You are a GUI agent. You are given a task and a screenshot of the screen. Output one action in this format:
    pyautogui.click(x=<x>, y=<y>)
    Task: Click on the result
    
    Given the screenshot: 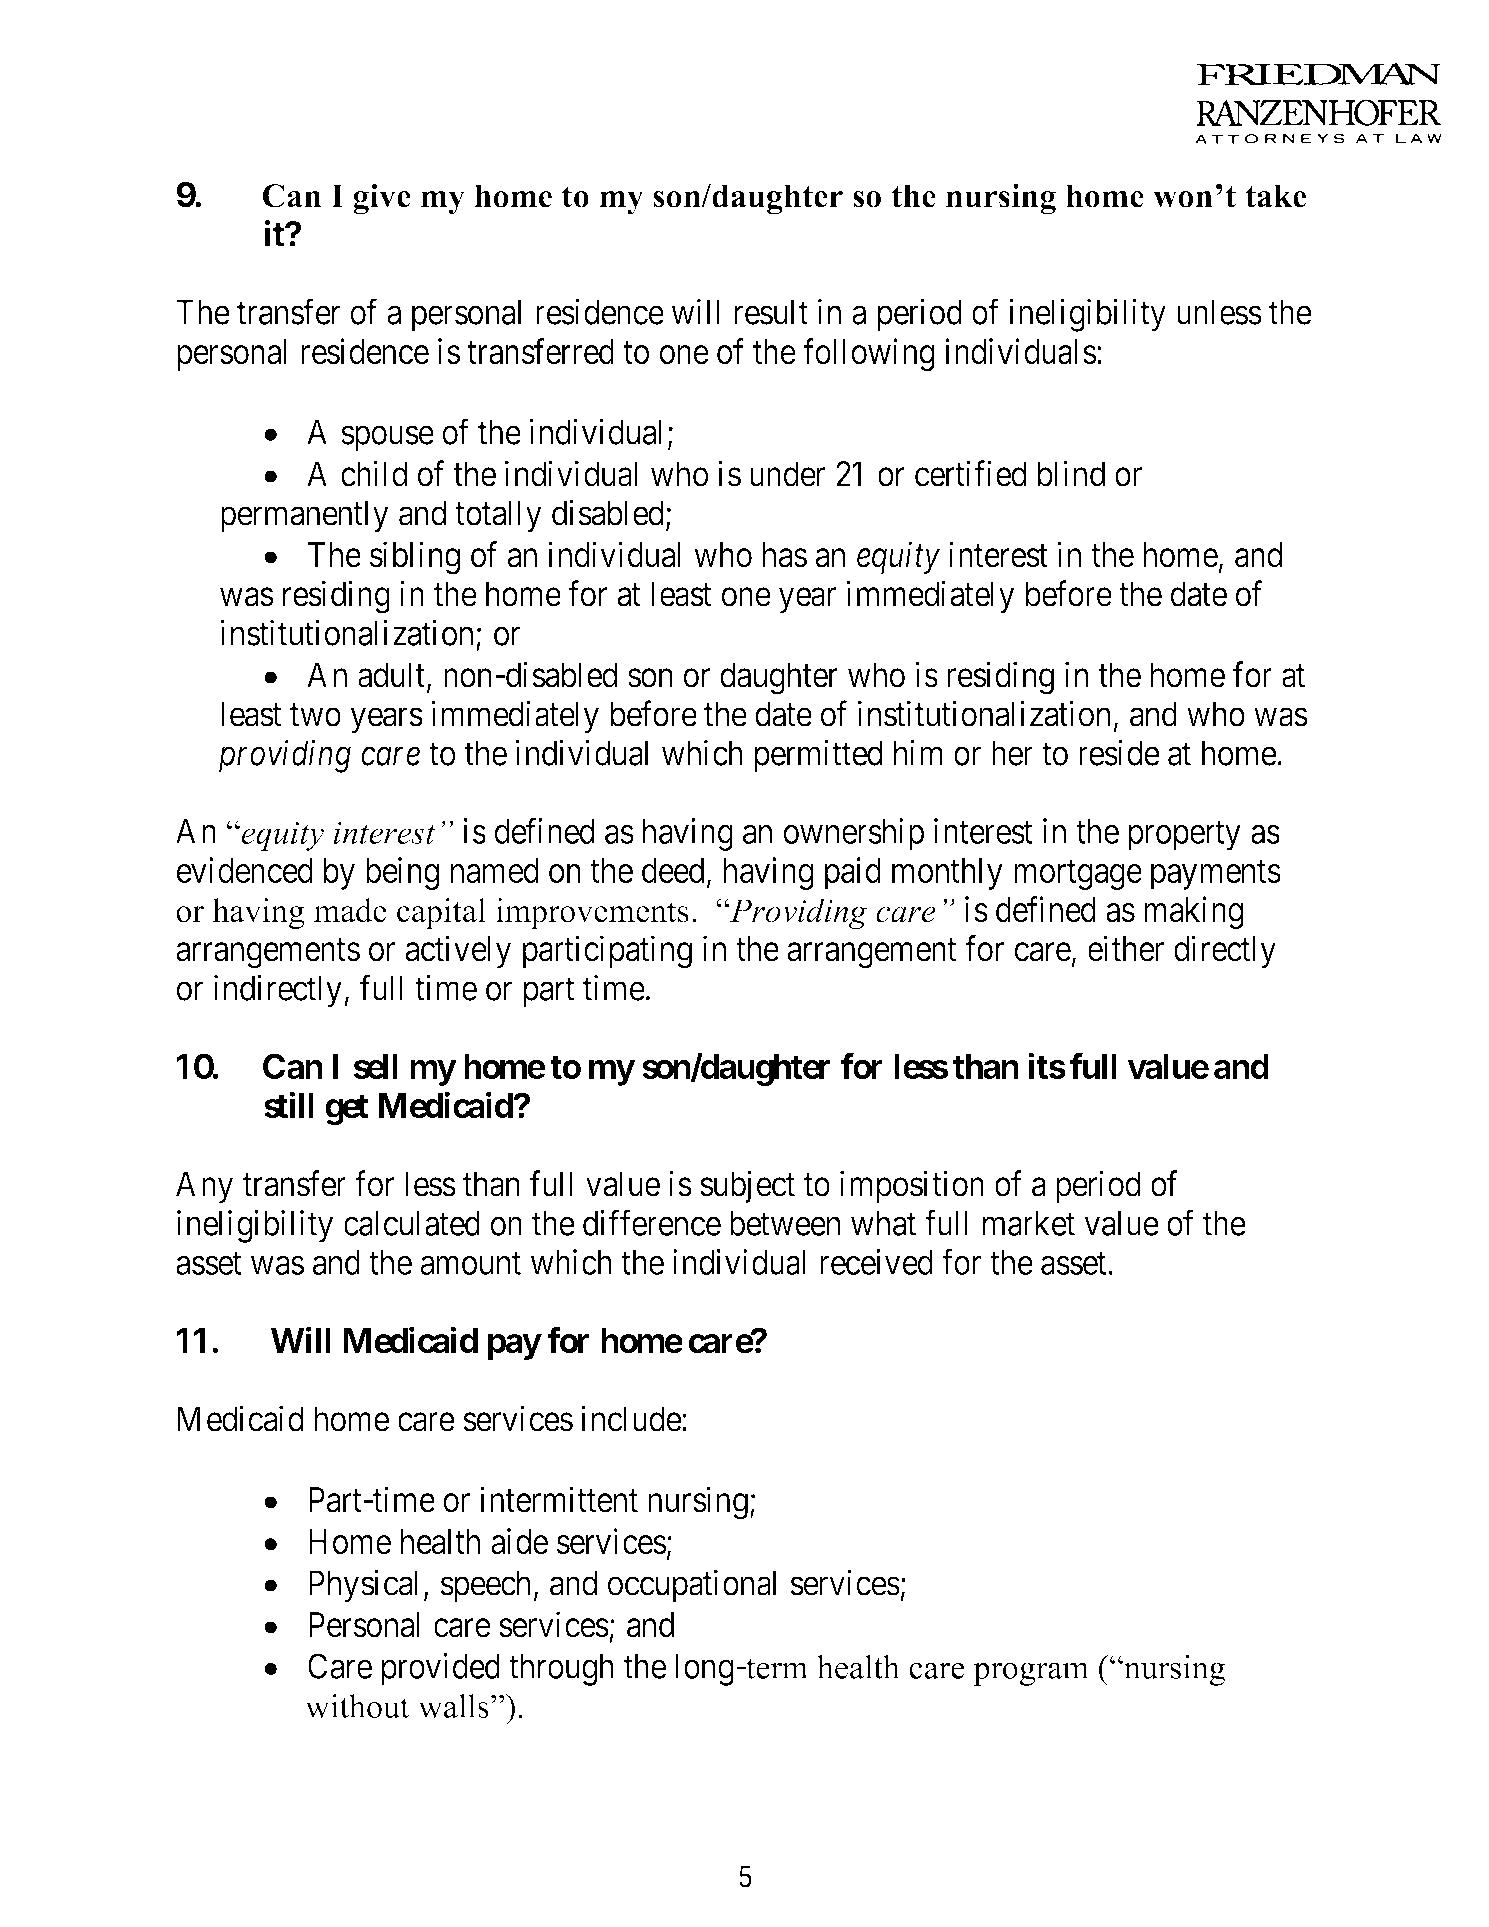 What is the action you would take?
    pyautogui.click(x=771, y=312)
